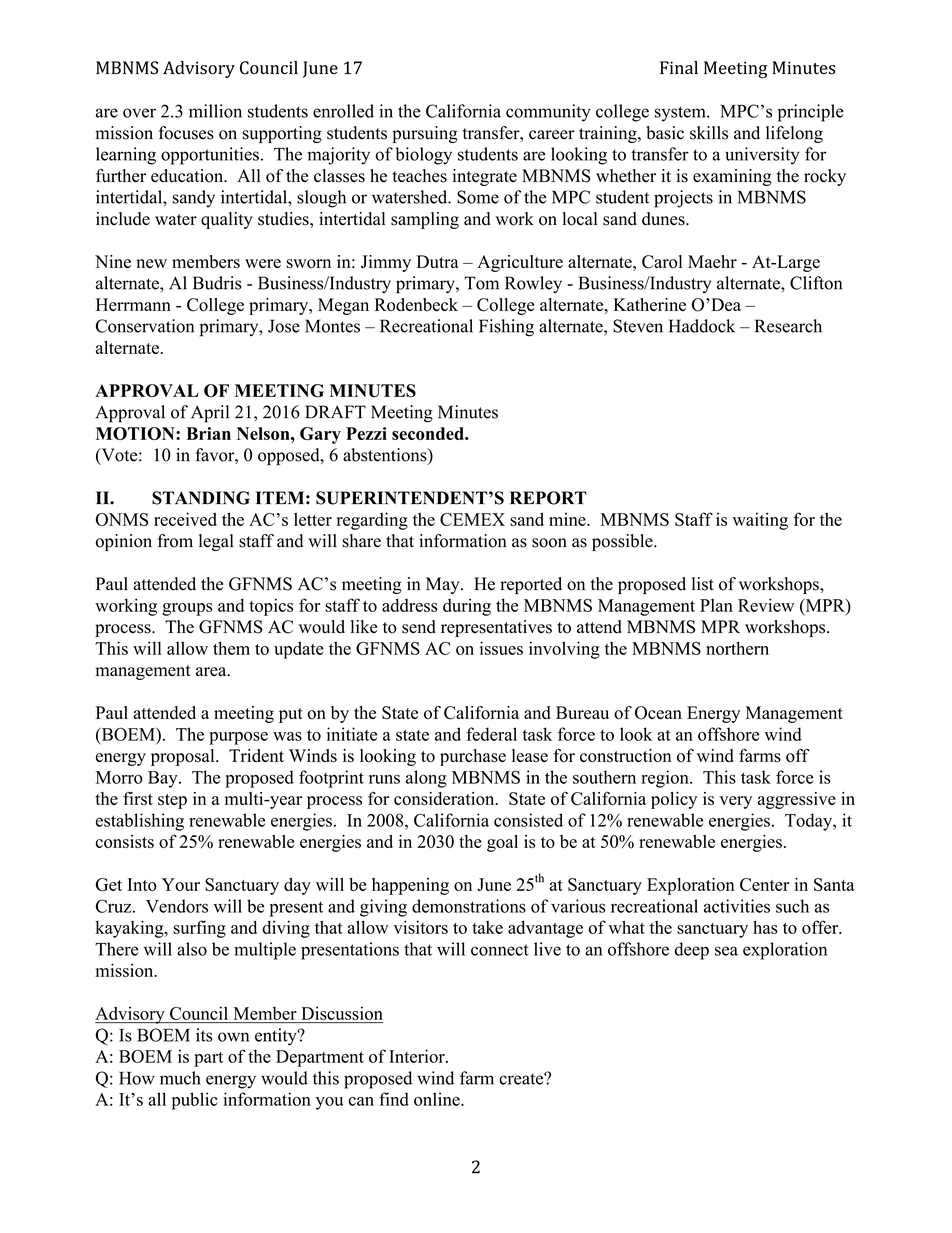 The image size is (952, 1233). I want to click on million, so click(215, 111).
